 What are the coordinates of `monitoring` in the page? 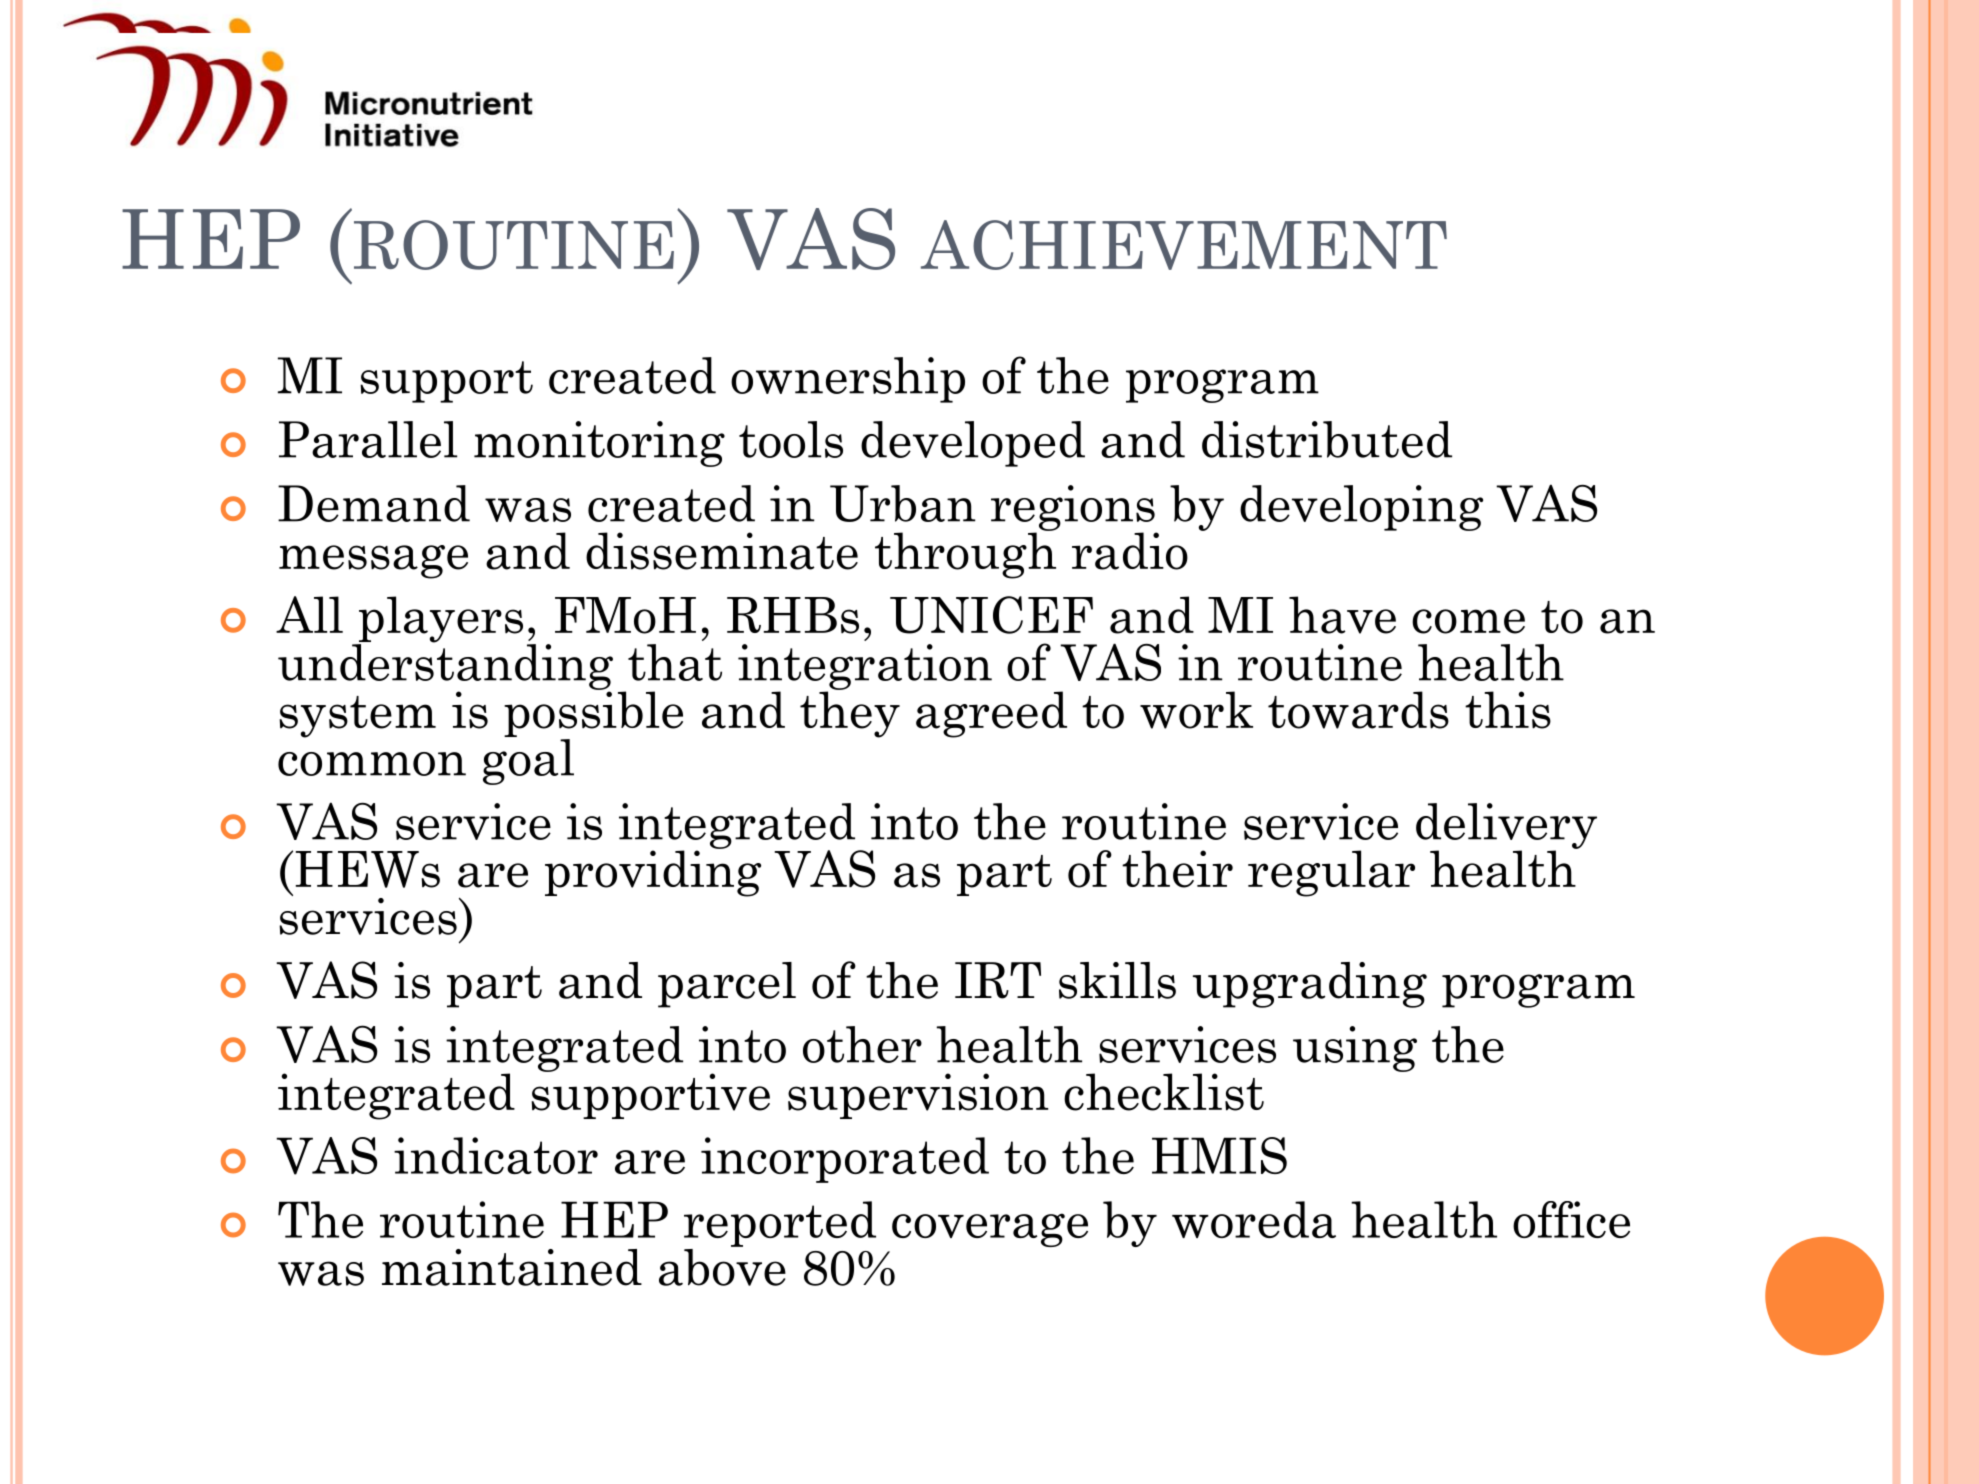 It's located at (599, 444).
